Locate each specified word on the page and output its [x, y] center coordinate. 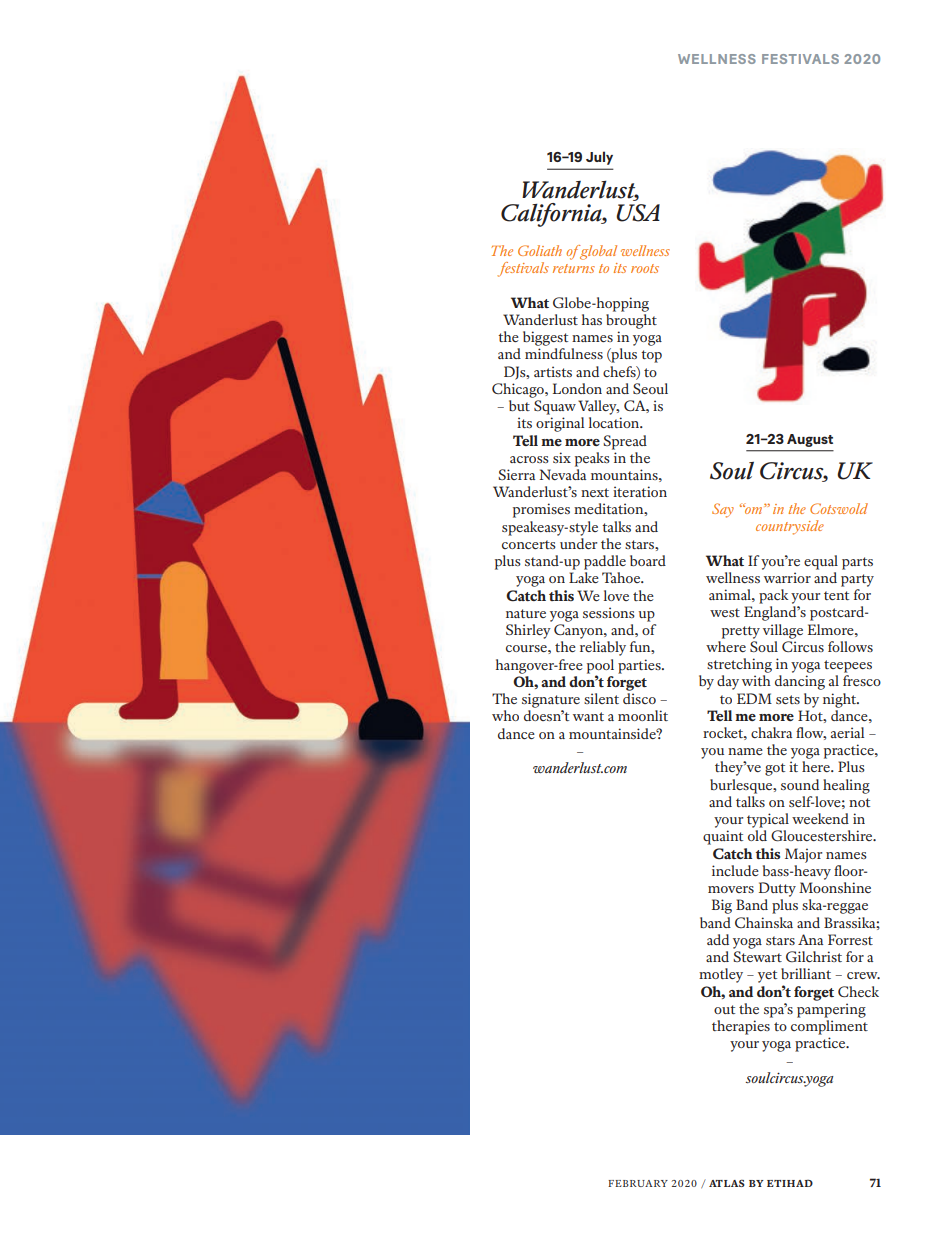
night [841, 700]
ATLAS [727, 1183]
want [588, 716]
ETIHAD [790, 1183]
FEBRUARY [638, 1183]
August [810, 440]
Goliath [540, 250]
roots [645, 268]
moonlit [643, 715]
